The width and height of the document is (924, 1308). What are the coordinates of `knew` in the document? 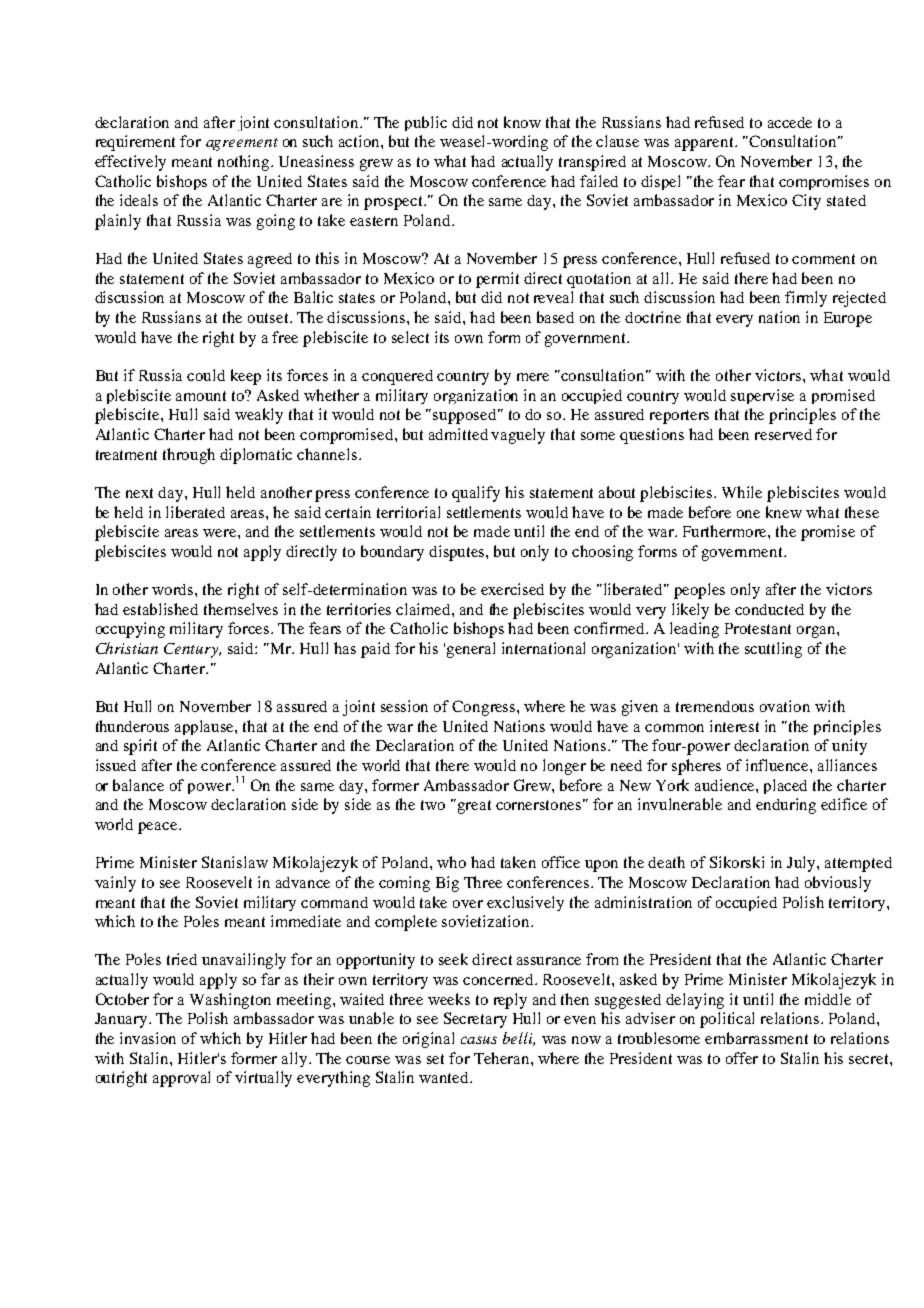 It's located at (784, 512).
